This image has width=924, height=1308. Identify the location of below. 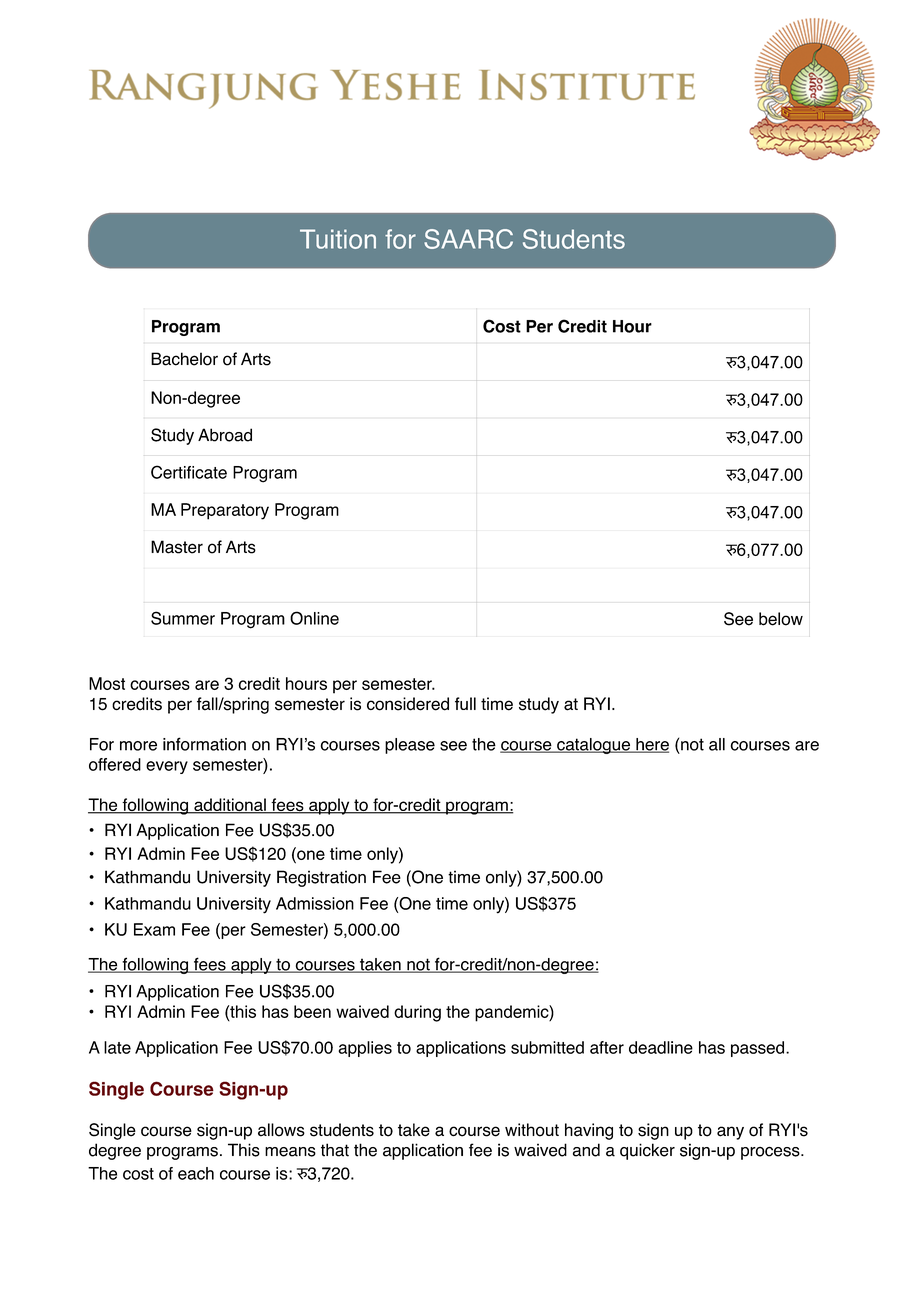
(781, 619).
